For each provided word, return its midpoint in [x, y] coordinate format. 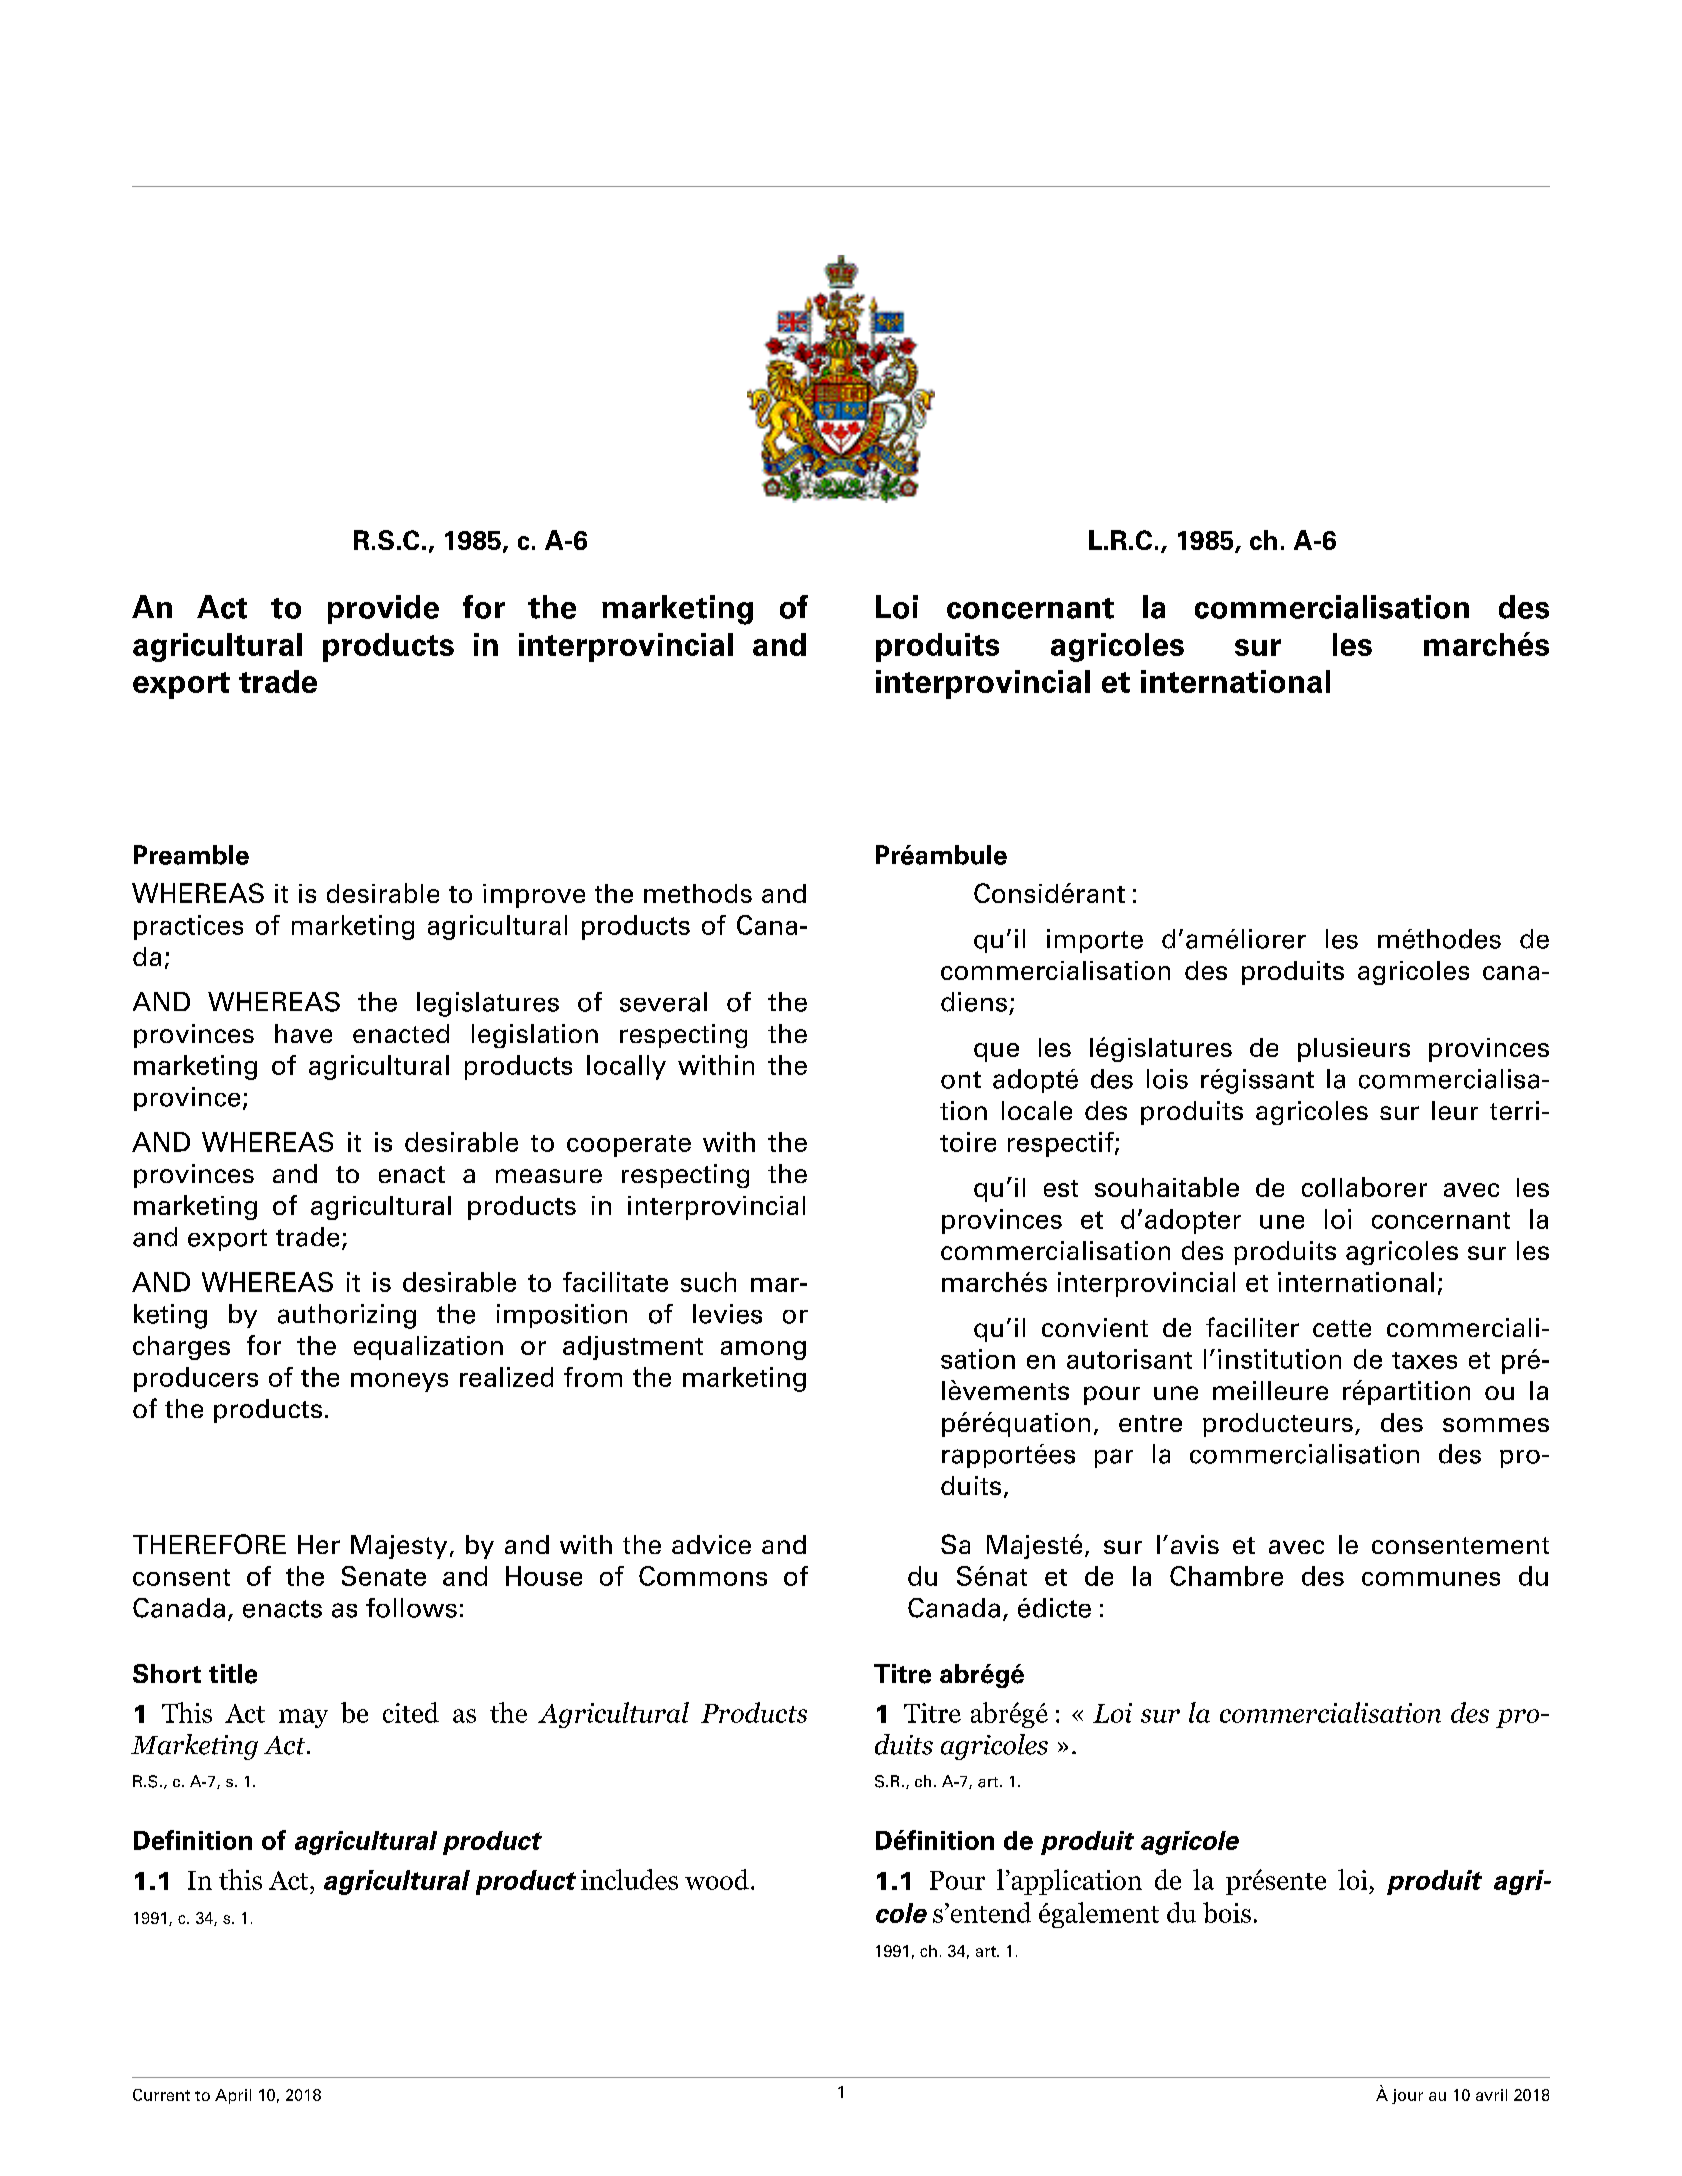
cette [1342, 1328]
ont [961, 1080]
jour [1407, 2096]
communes [1431, 1579]
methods [698, 893]
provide [383, 609]
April [233, 2096]
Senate [384, 1576]
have [303, 1033]
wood [717, 1879]
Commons [703, 1576]
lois [1167, 1079]
